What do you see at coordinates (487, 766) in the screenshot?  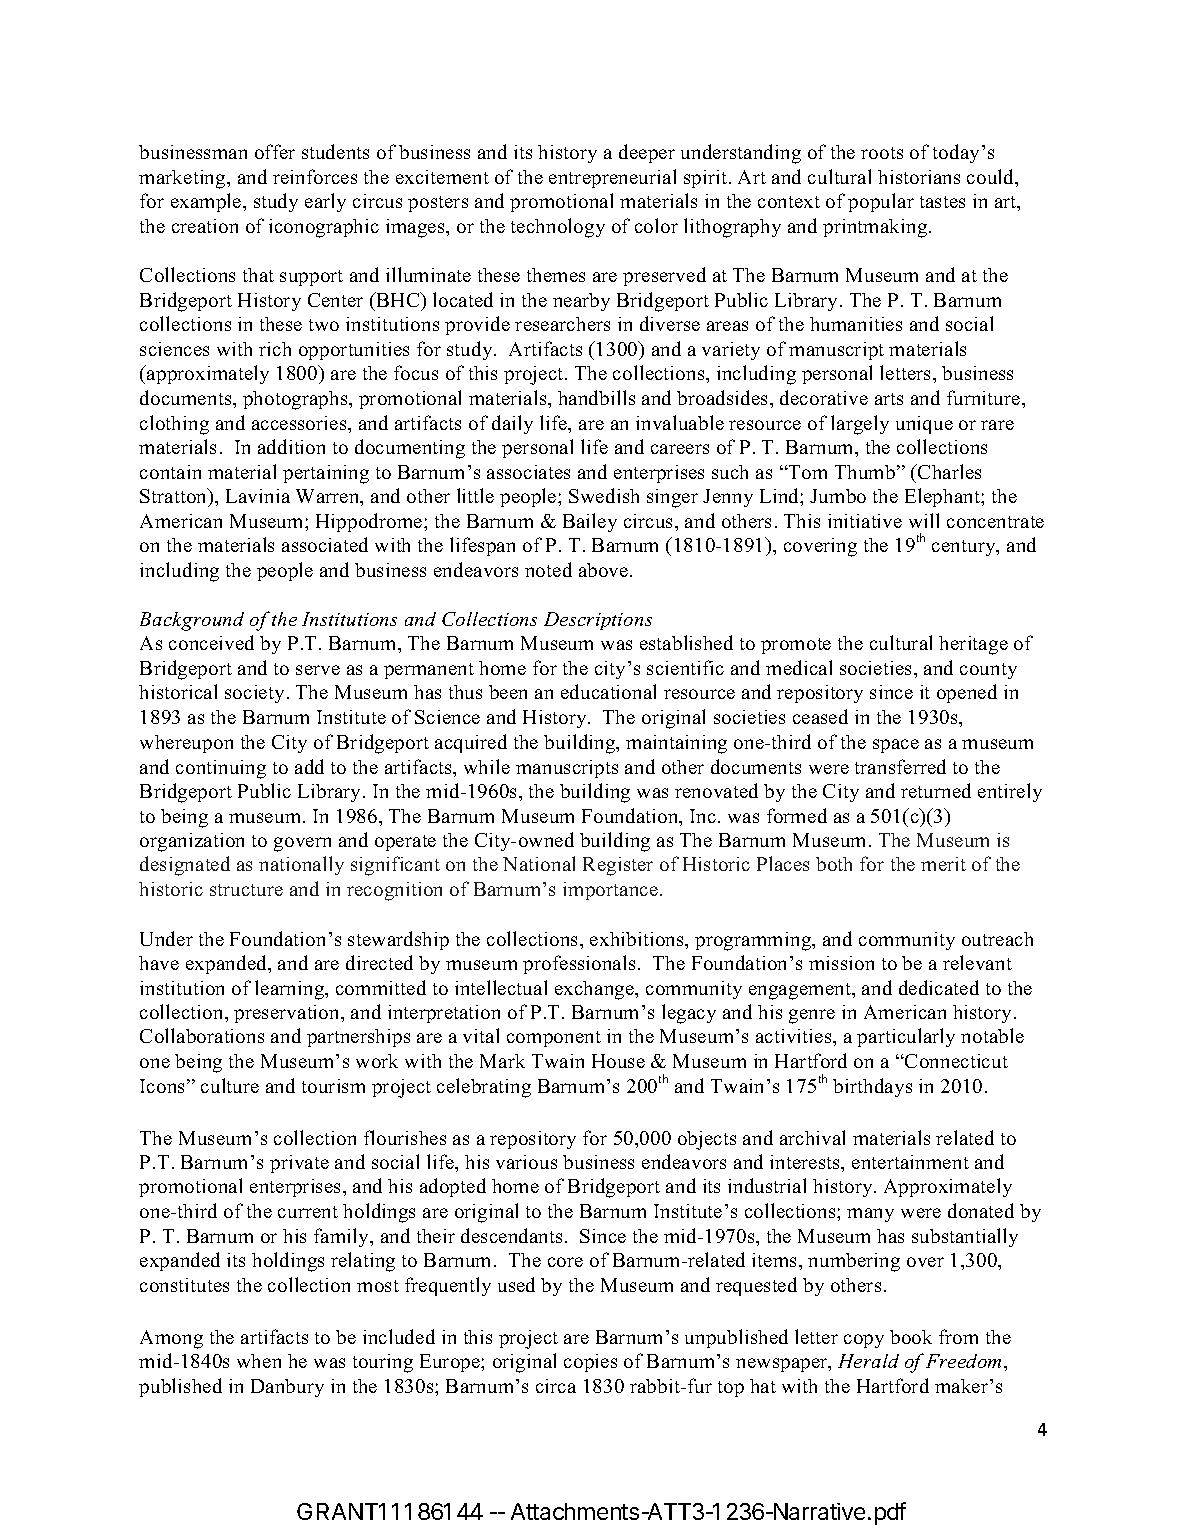 I see `while` at bounding box center [487, 766].
